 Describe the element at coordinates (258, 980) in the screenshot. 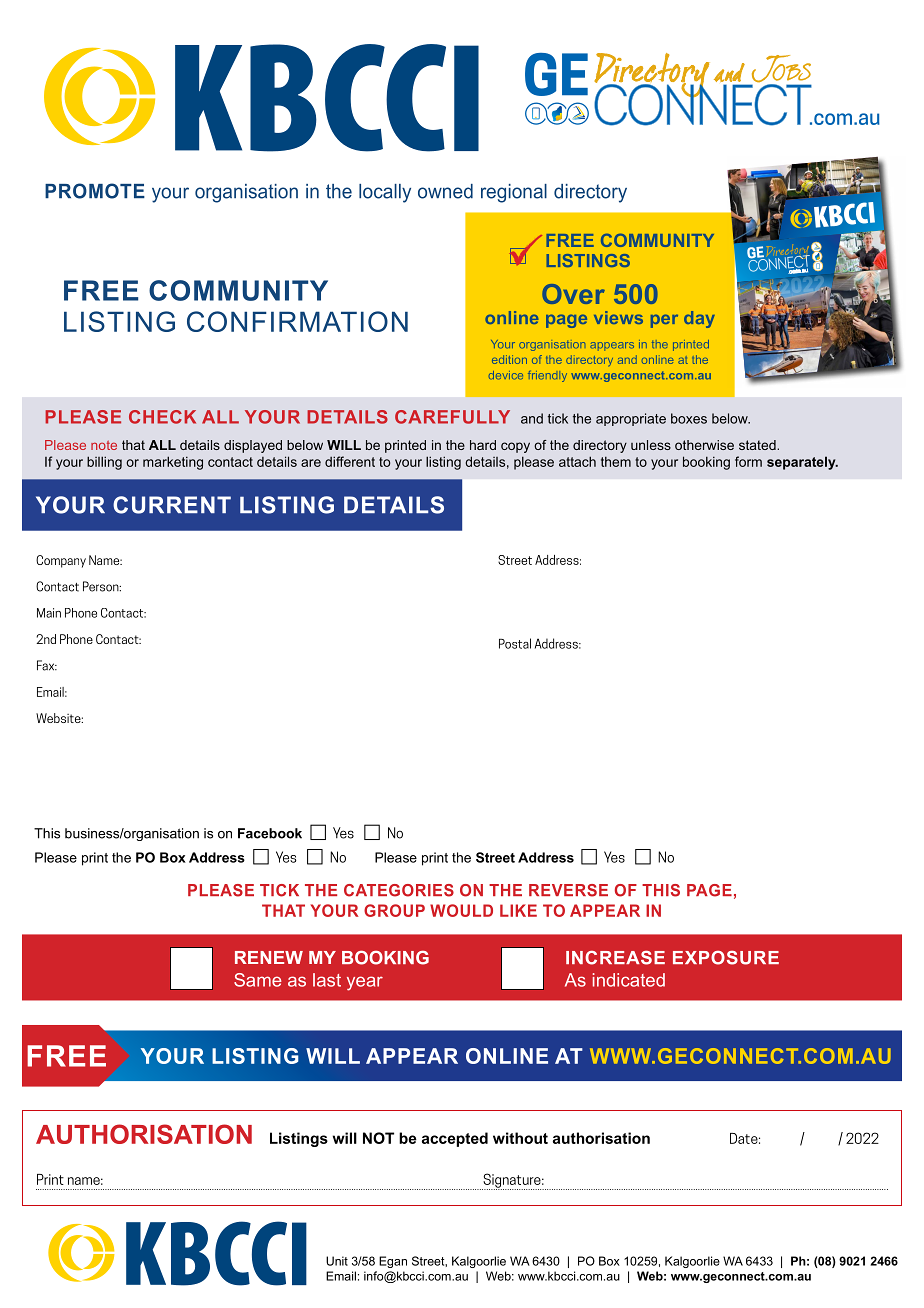

I see `Same` at that location.
